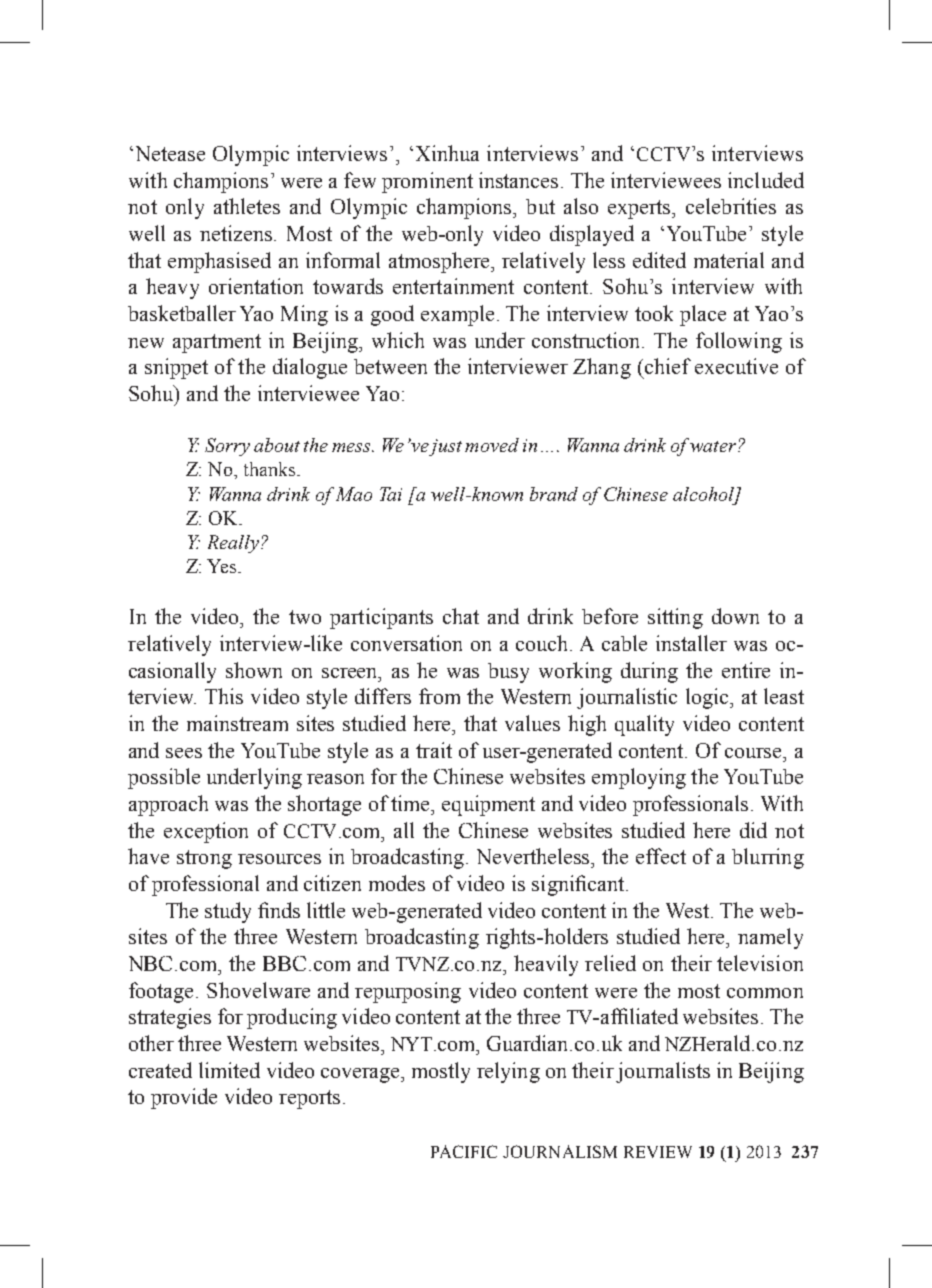  I want to click on prominent, so click(427, 182).
